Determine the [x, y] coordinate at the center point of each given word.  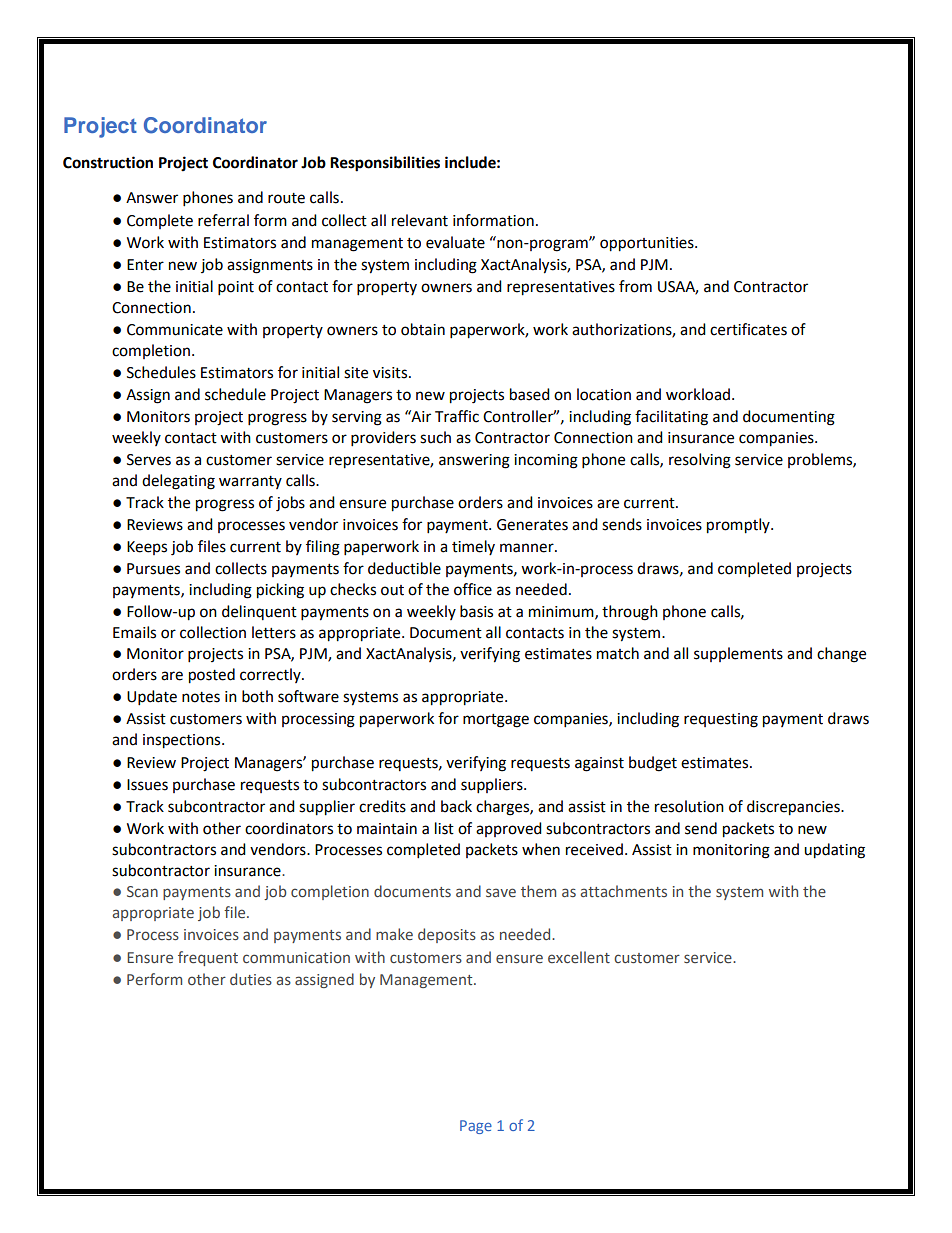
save [501, 892]
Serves [149, 460]
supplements [738, 654]
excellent [579, 957]
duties [251, 979]
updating [834, 851]
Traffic [457, 416]
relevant [420, 220]
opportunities [648, 244]
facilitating [671, 418]
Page [476, 1127]
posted [212, 676]
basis [476, 611]
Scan [142, 891]
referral [223, 220]
